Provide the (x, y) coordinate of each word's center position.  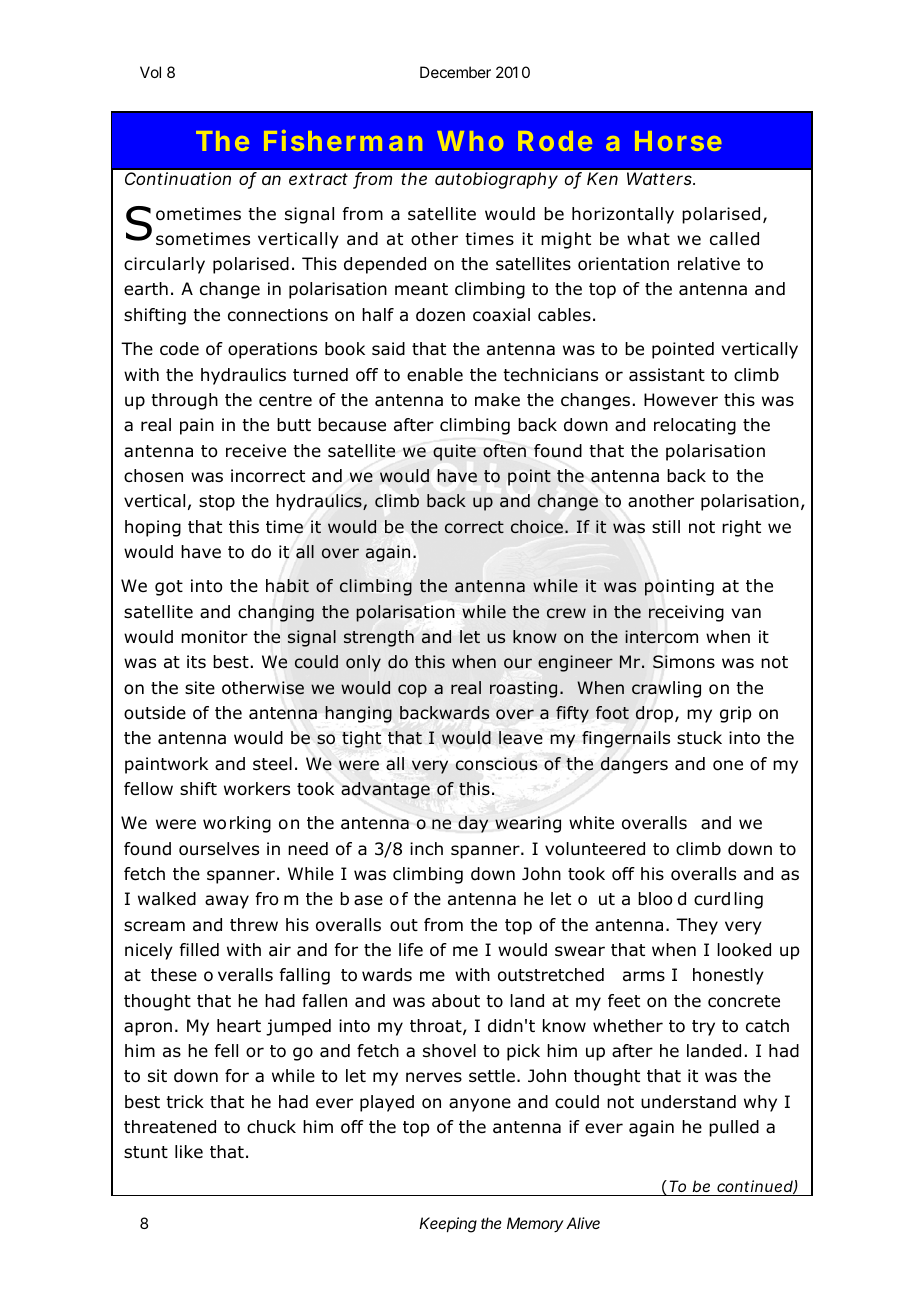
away (227, 902)
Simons (684, 662)
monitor (214, 637)
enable (435, 375)
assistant (667, 375)
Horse (678, 141)
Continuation (178, 178)
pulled (734, 1128)
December (455, 72)
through (184, 401)
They (697, 926)
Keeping (448, 1225)
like (189, 1151)
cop (412, 691)
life (411, 949)
